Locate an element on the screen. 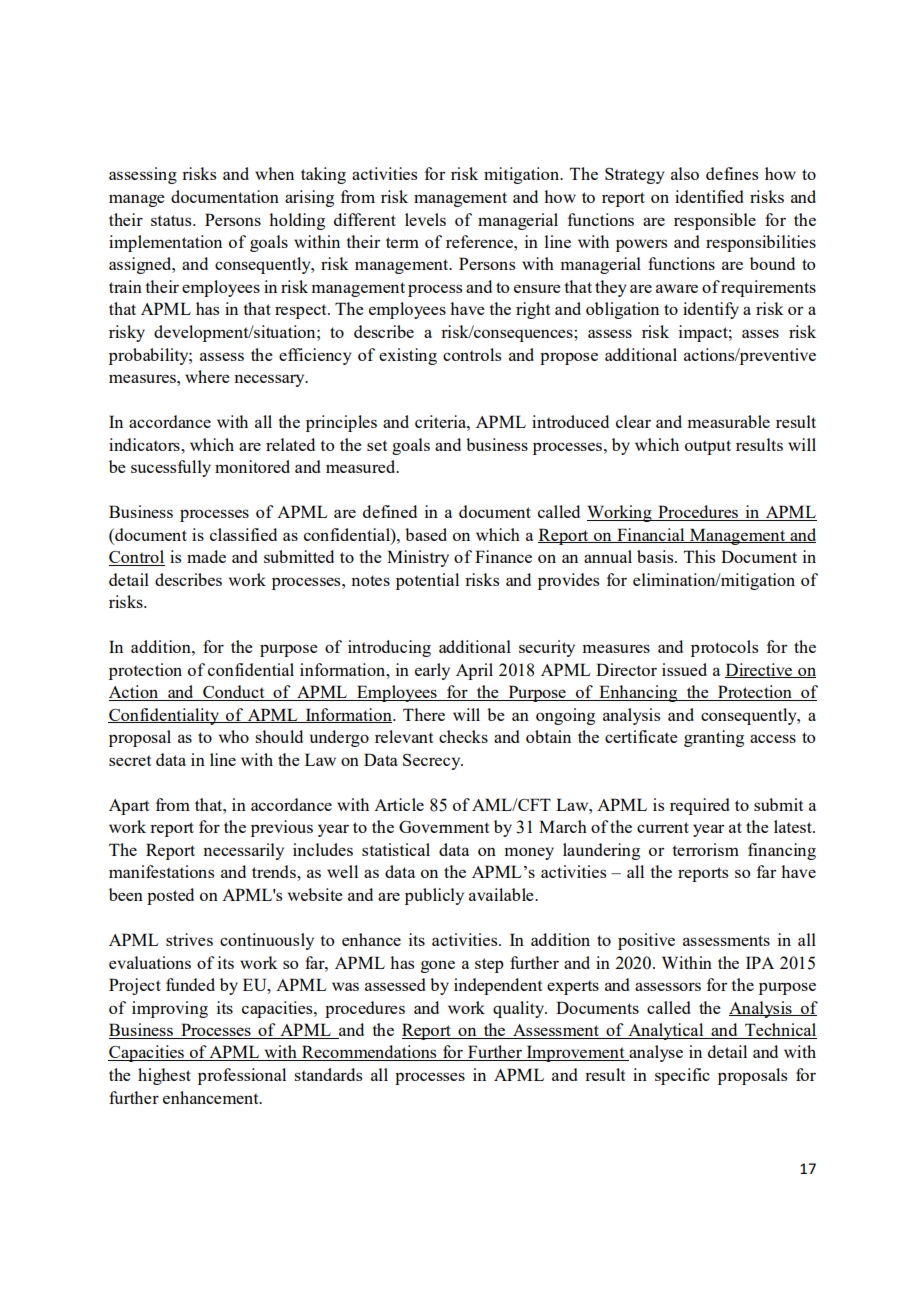 The width and height of the screenshot is (924, 1308). where is located at coordinates (207, 376).
